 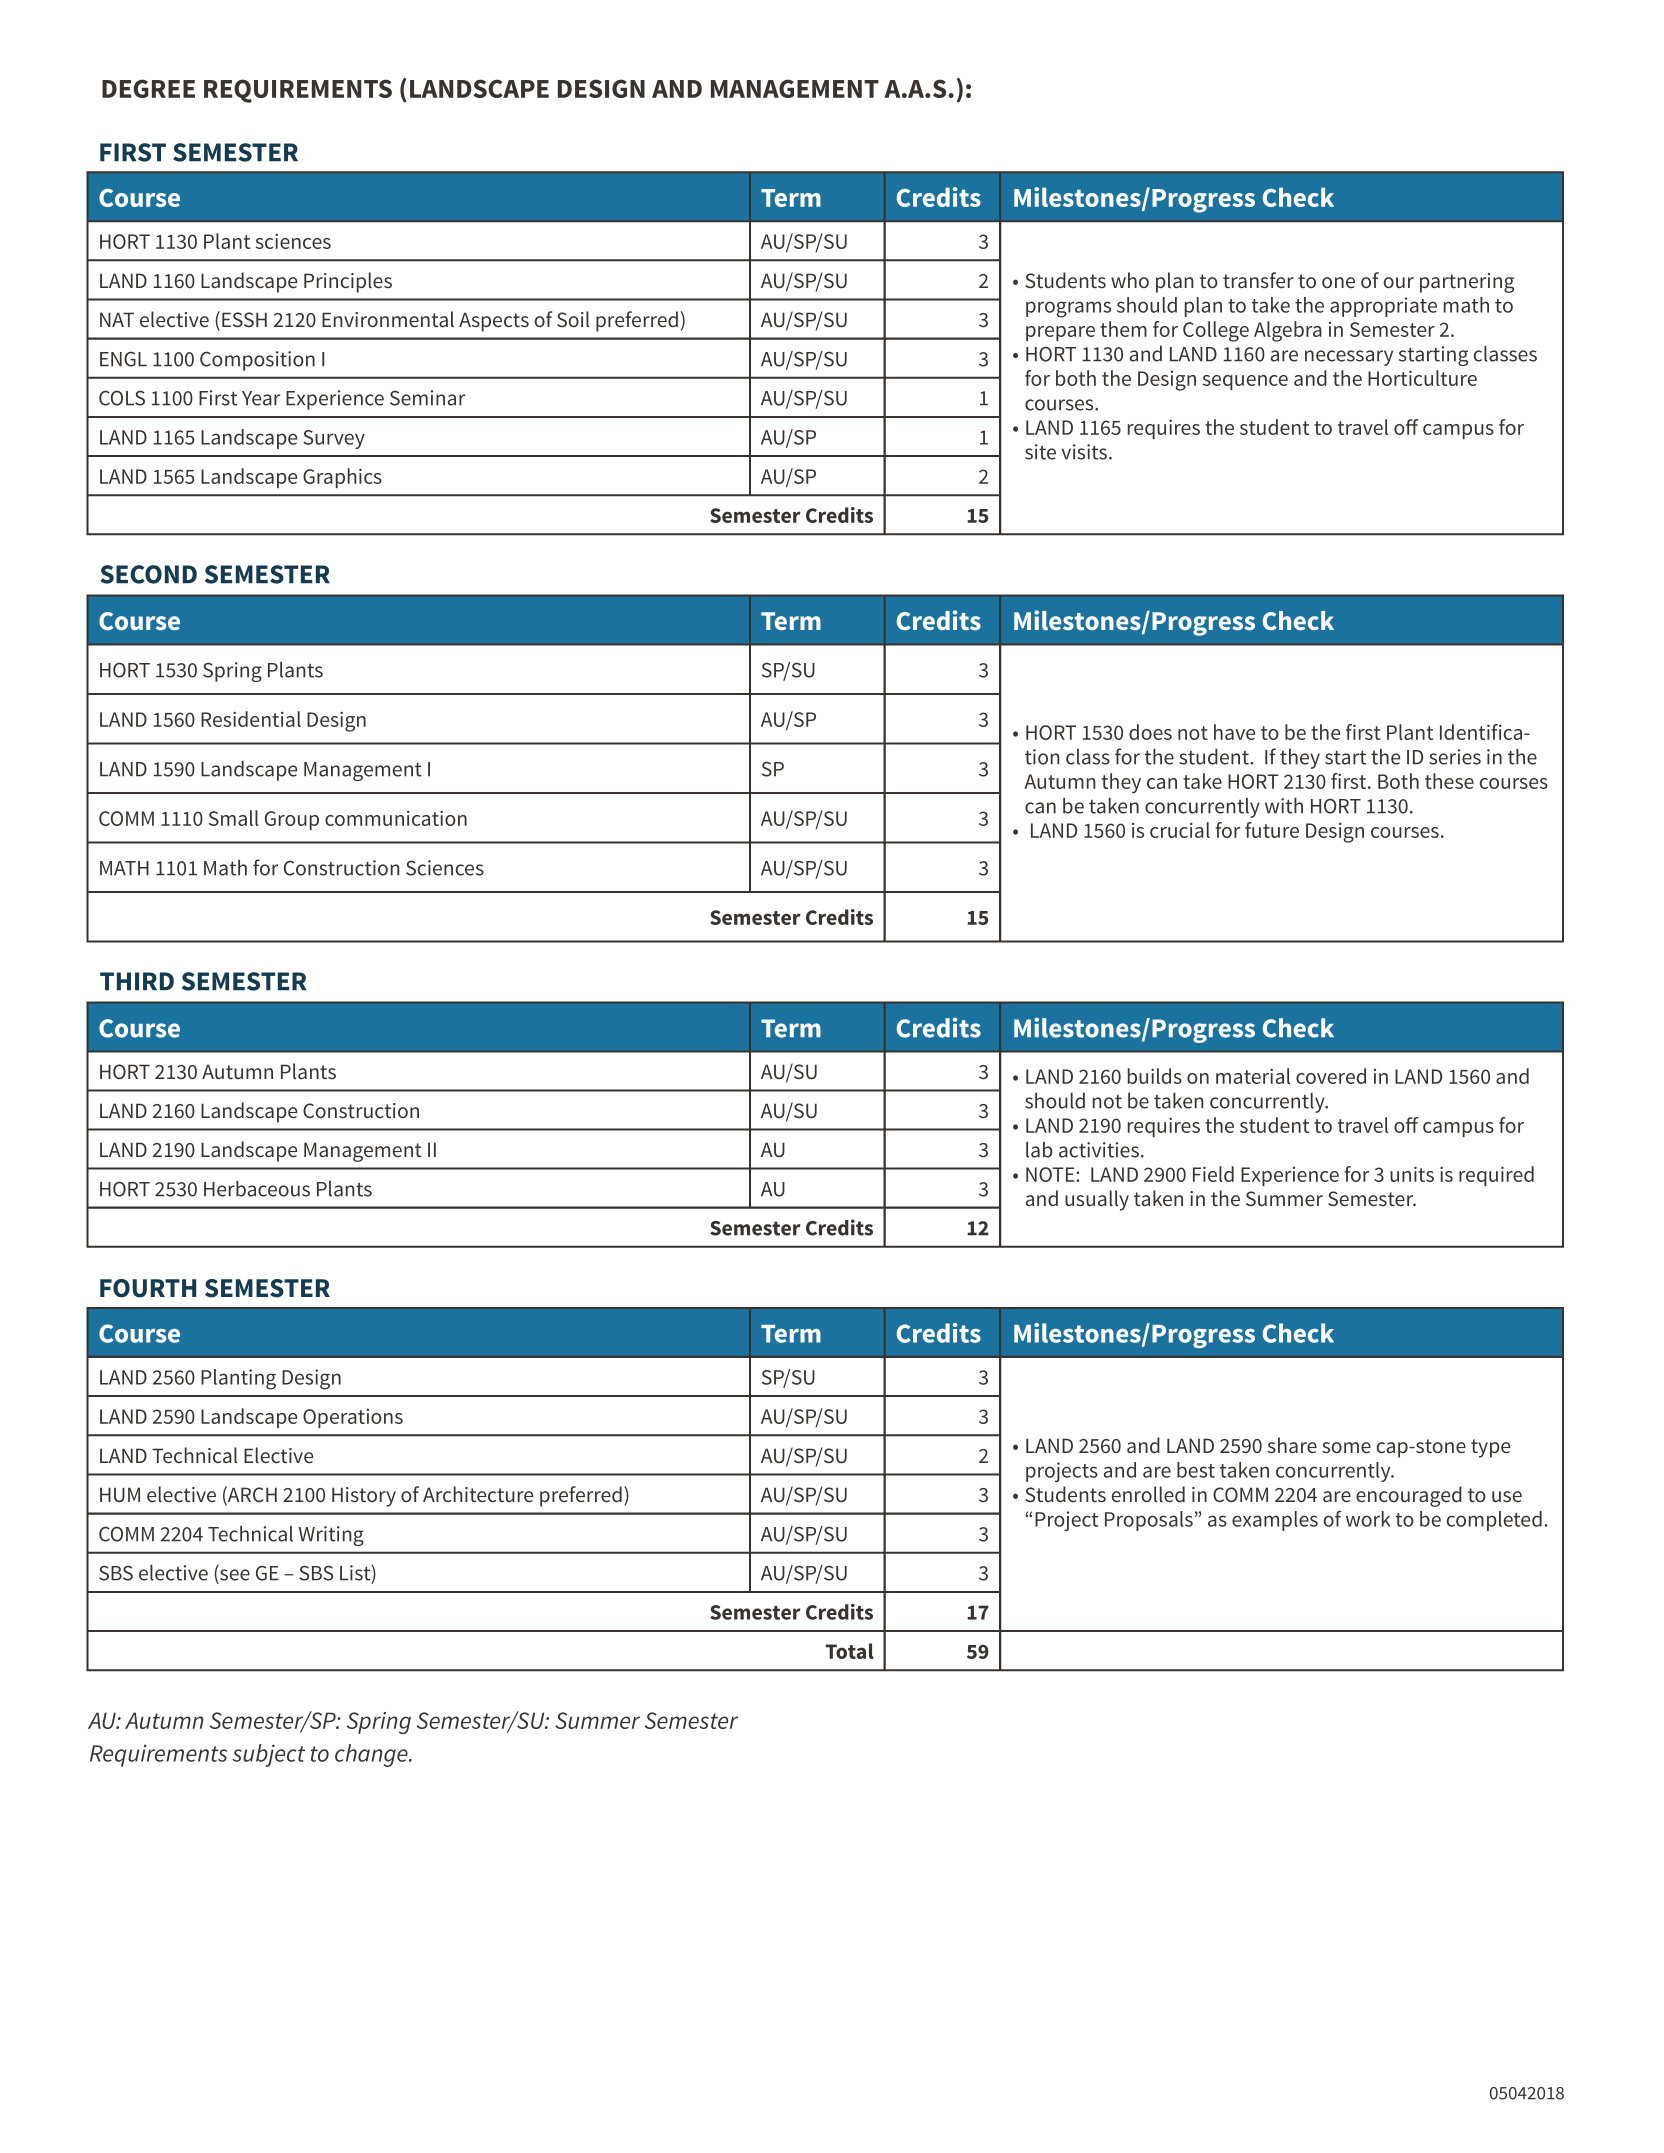 What do you see at coordinates (1068, 309) in the screenshot?
I see `programs` at bounding box center [1068, 309].
